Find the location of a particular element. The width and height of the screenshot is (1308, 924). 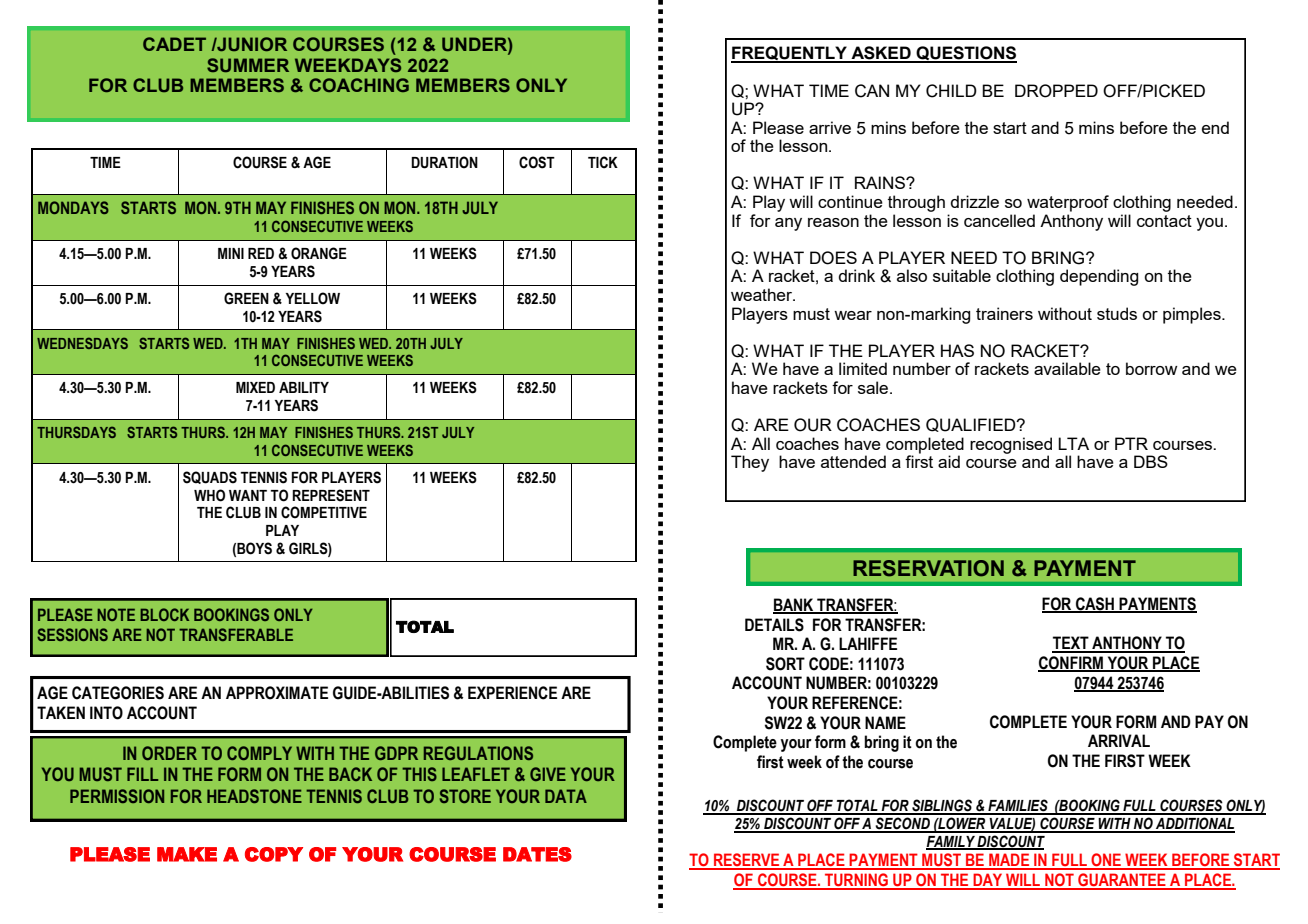

depending is located at coordinates (1099, 277).
